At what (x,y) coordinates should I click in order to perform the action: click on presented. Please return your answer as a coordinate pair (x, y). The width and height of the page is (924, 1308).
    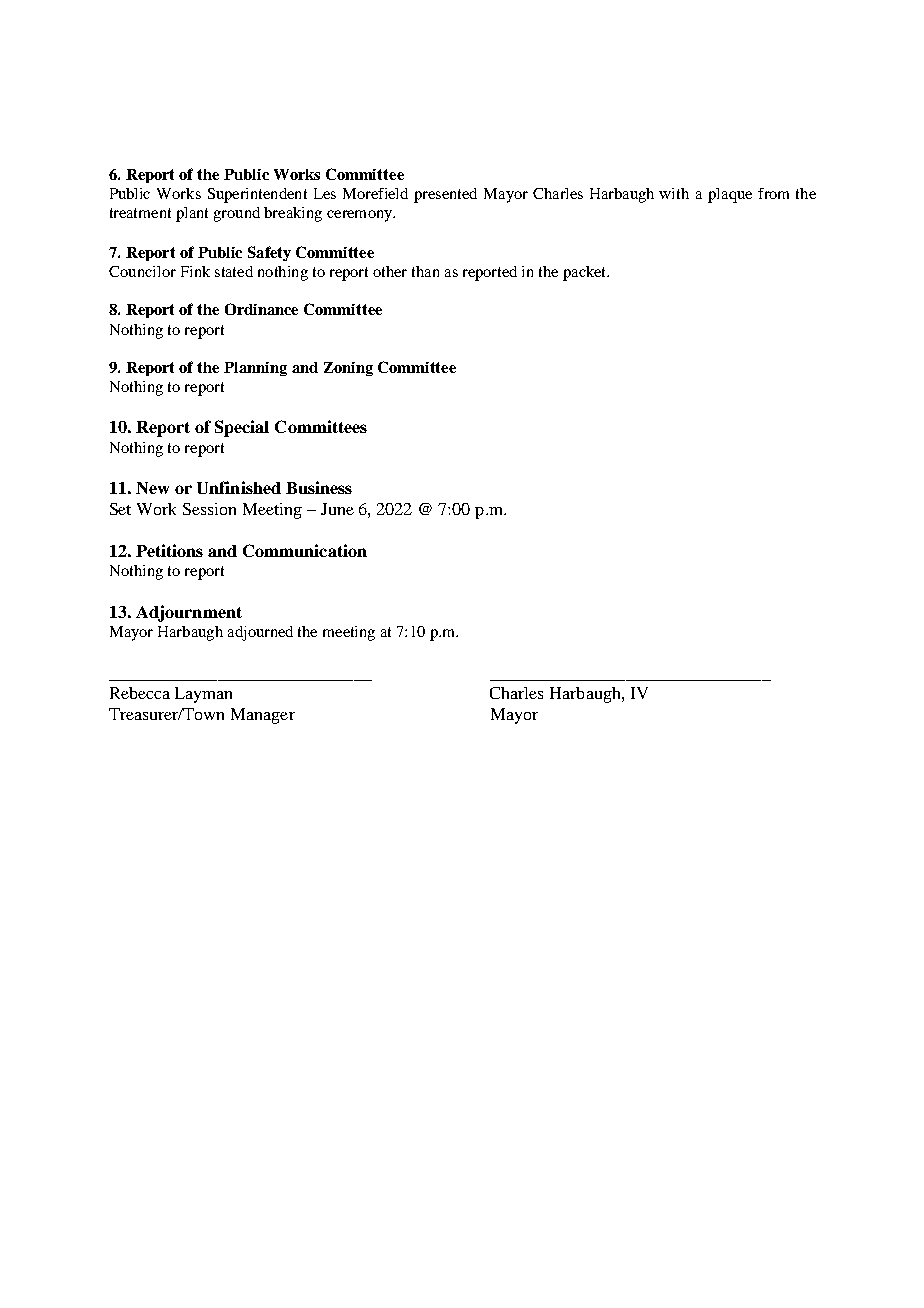
    Looking at the image, I should click on (445, 195).
